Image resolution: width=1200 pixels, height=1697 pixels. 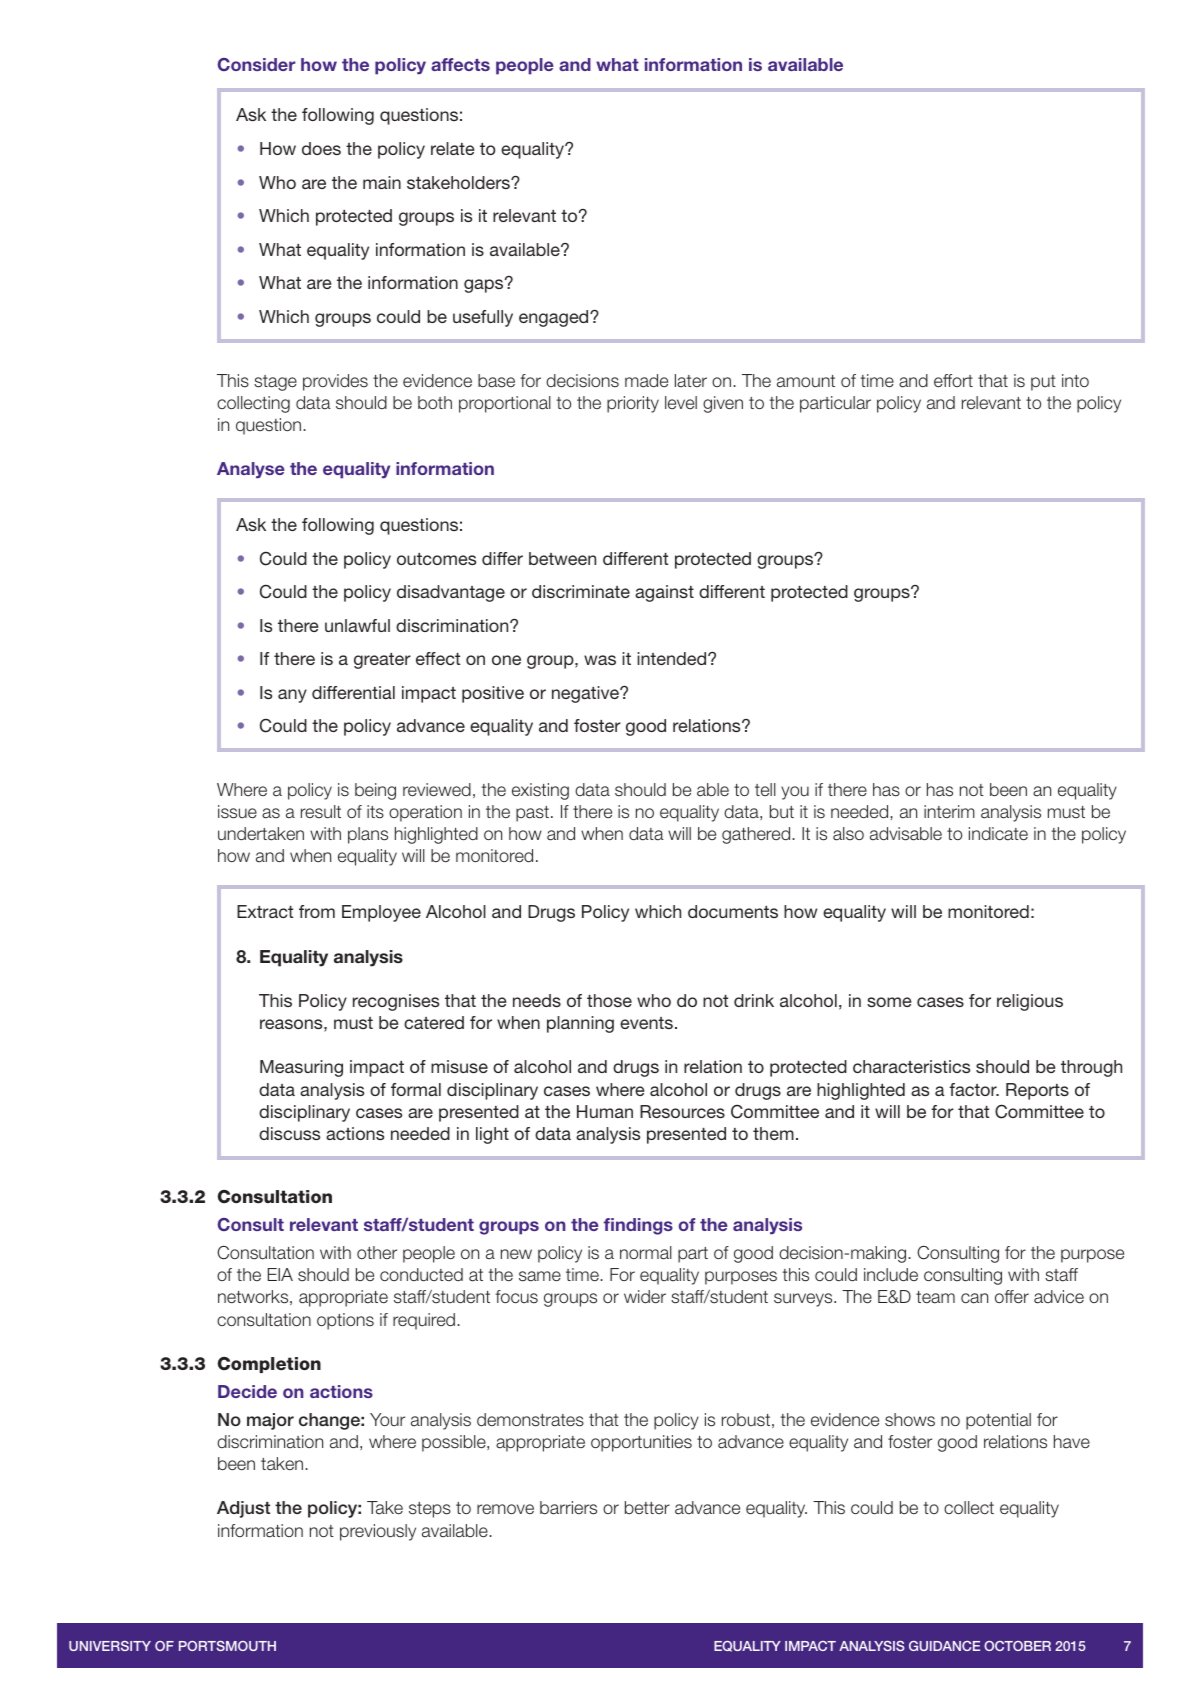 What do you see at coordinates (581, 591) in the screenshot?
I see `discriminate` at bounding box center [581, 591].
